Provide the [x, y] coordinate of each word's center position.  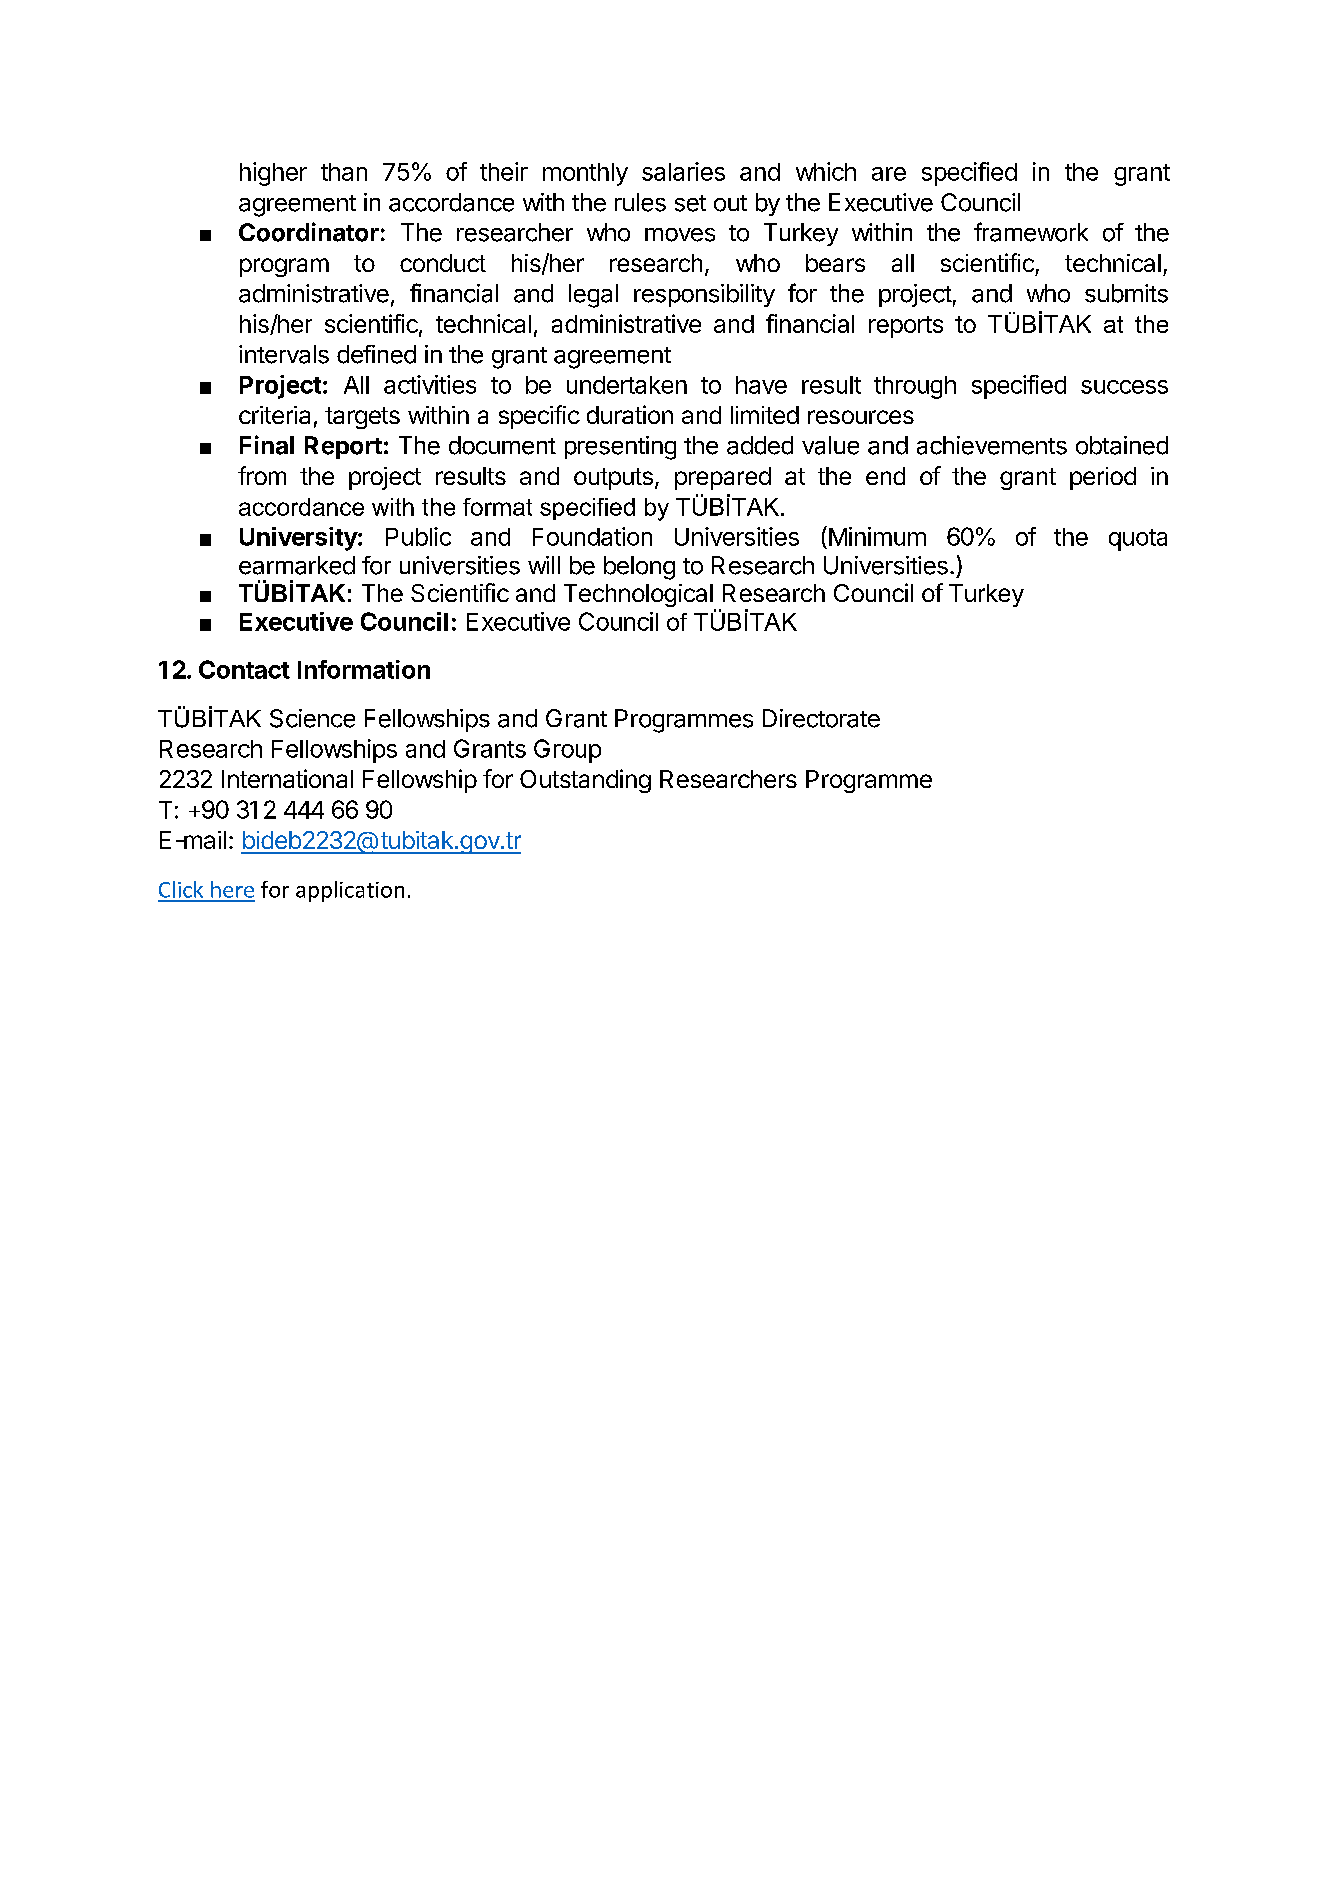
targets [362, 418]
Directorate [821, 718]
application [350, 891]
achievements [992, 445]
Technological [639, 597]
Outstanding [585, 781]
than [344, 172]
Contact [244, 669]
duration [630, 414]
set [690, 203]
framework [1031, 232]
